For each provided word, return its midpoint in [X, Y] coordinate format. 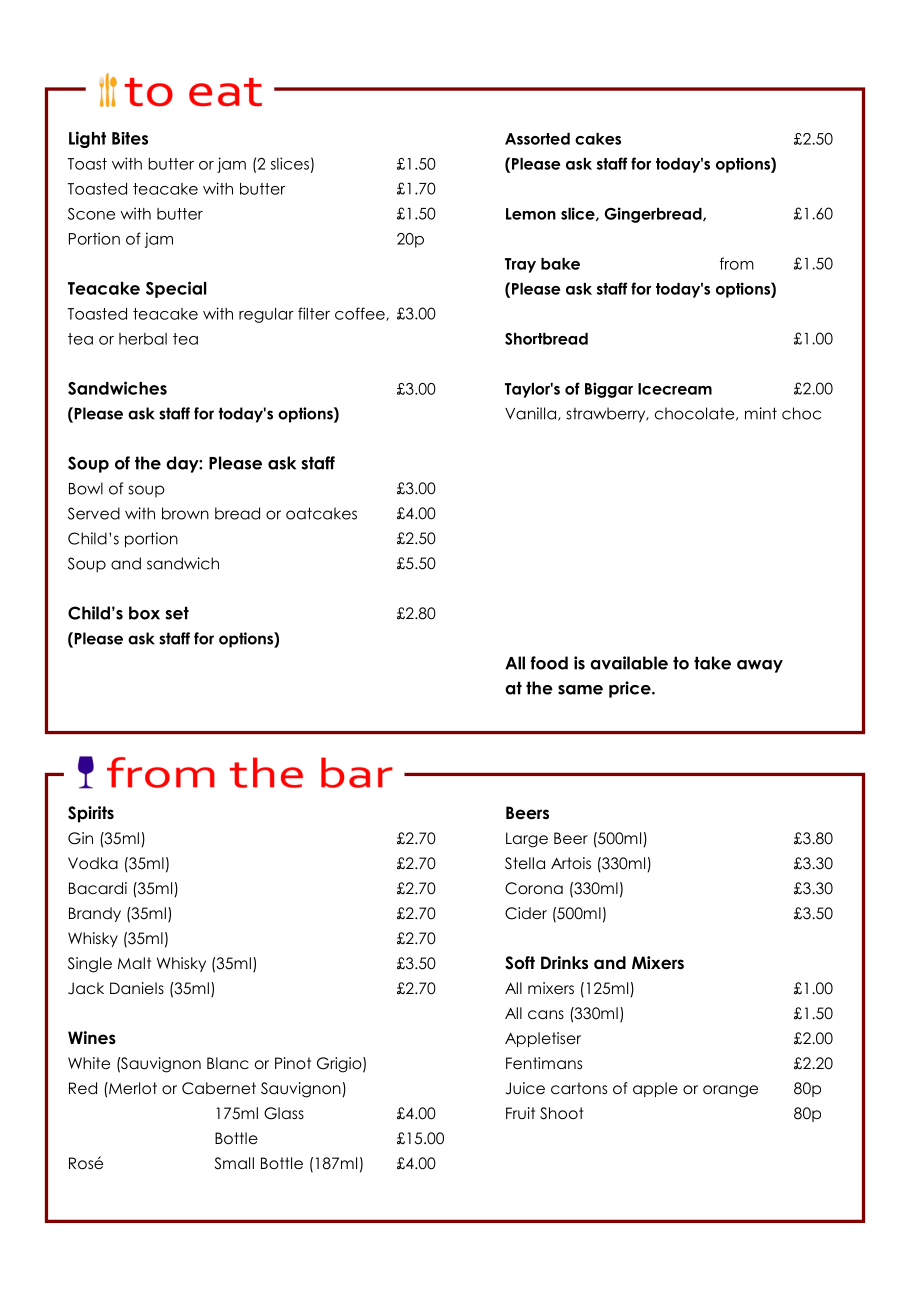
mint [761, 413]
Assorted [537, 139]
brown [185, 513]
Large [527, 840]
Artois [571, 863]
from [737, 263]
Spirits [91, 814]
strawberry [607, 415]
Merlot [132, 1088]
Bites [130, 138]
